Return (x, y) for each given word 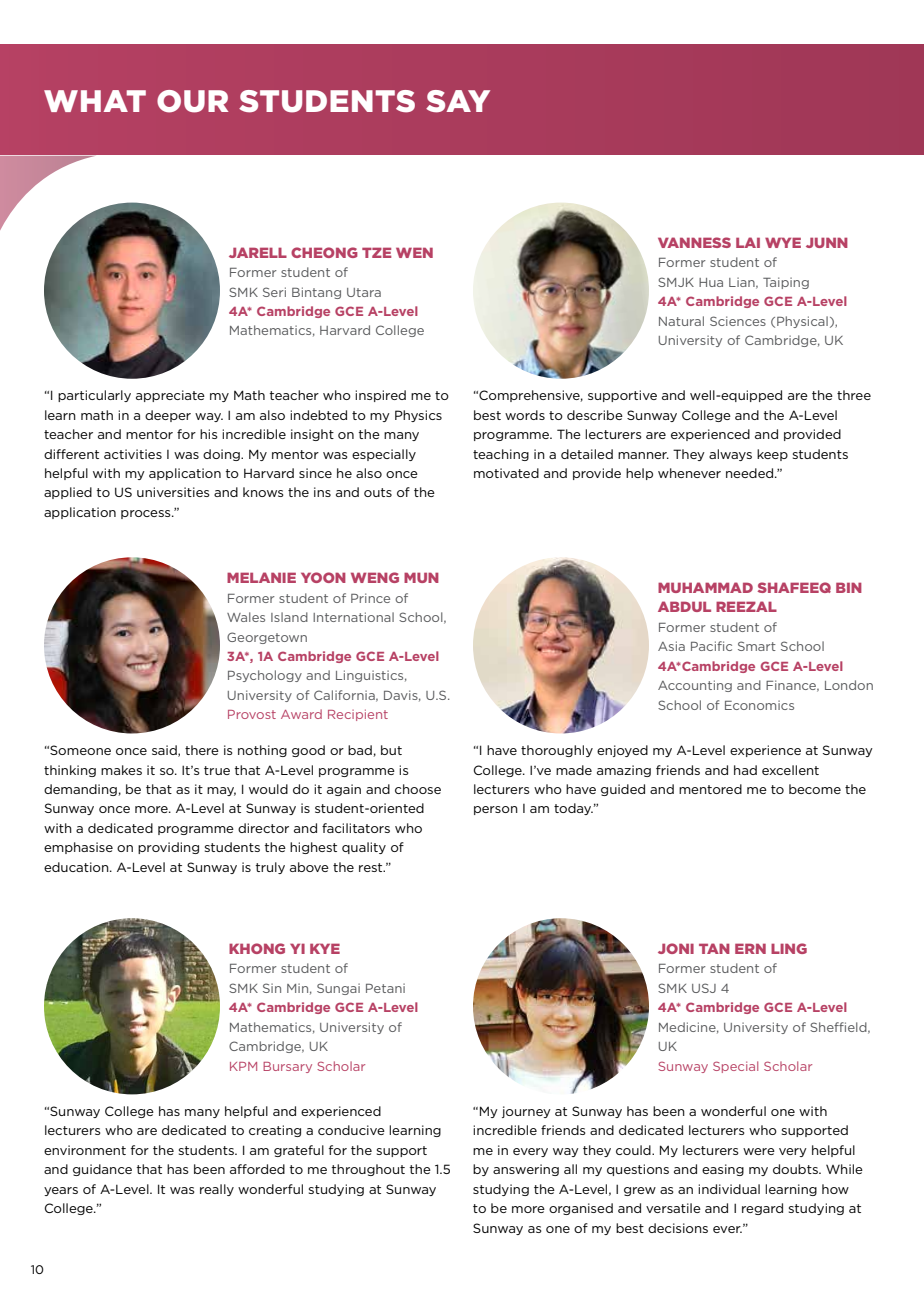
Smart (757, 646)
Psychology (265, 676)
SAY (458, 101)
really (217, 1190)
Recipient (358, 715)
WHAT (95, 101)
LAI (748, 242)
